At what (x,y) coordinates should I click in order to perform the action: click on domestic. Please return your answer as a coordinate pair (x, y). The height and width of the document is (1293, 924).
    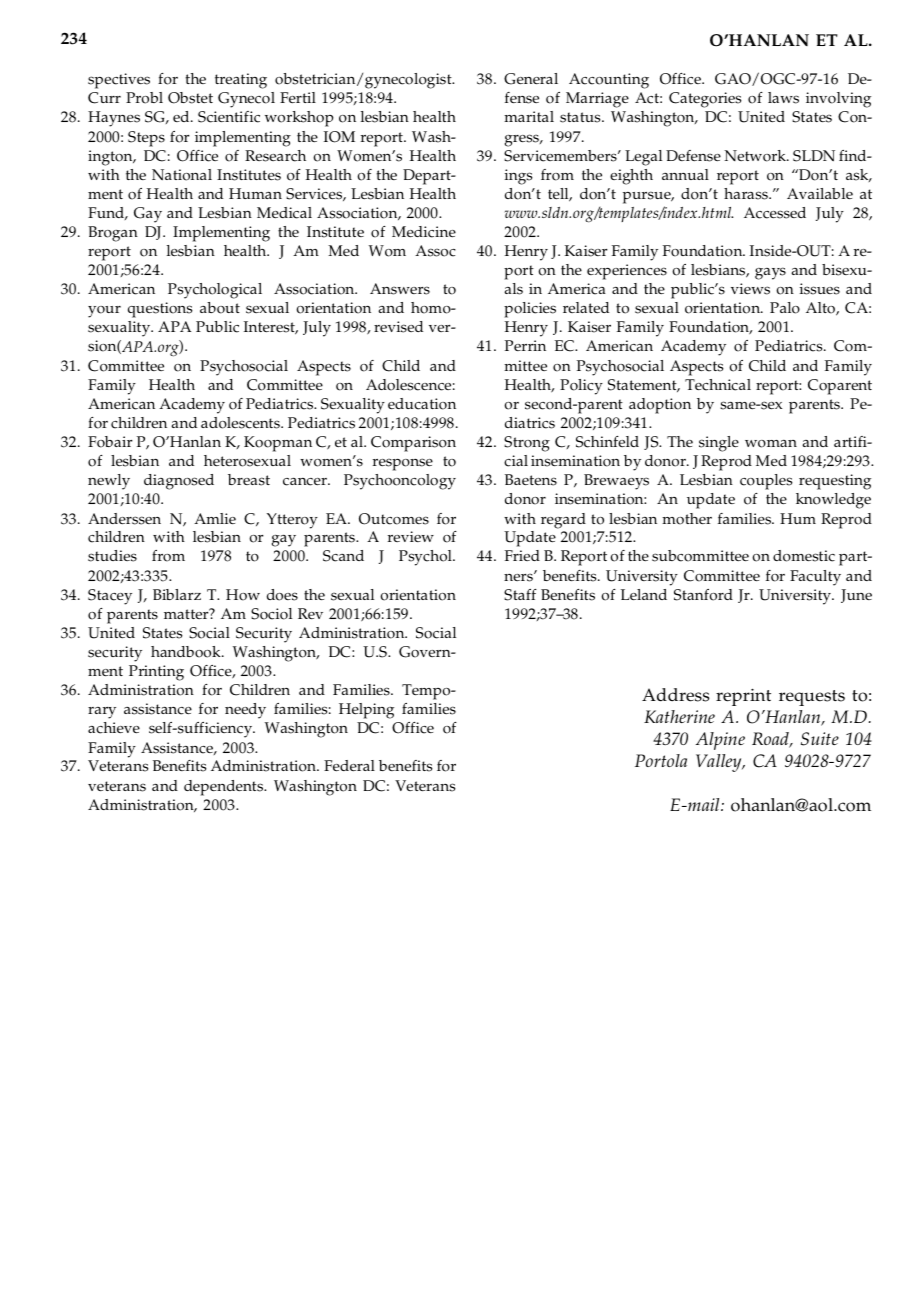
    Looking at the image, I should click on (804, 556).
